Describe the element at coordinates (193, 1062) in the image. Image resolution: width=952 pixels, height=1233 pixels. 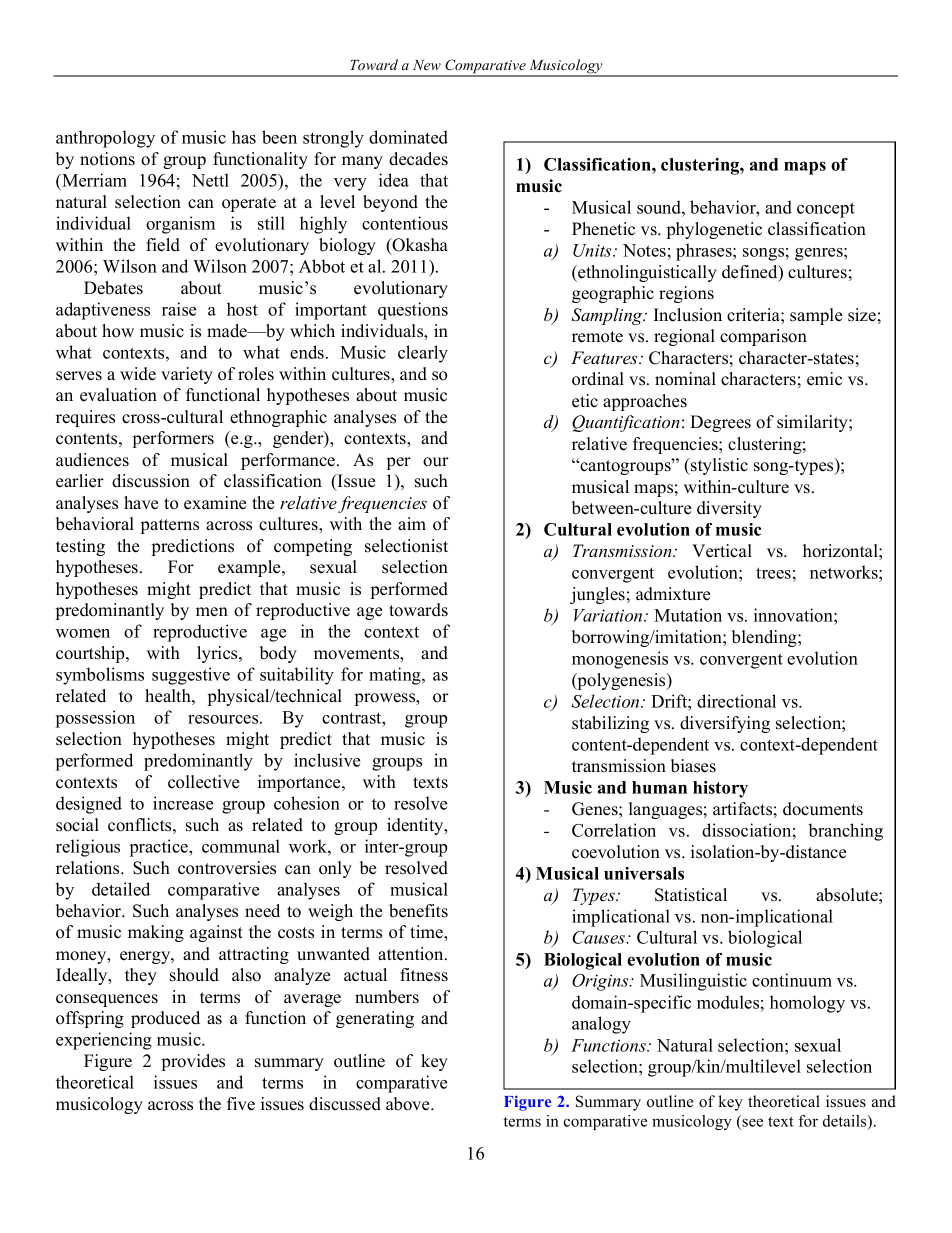
I see `provides` at that location.
